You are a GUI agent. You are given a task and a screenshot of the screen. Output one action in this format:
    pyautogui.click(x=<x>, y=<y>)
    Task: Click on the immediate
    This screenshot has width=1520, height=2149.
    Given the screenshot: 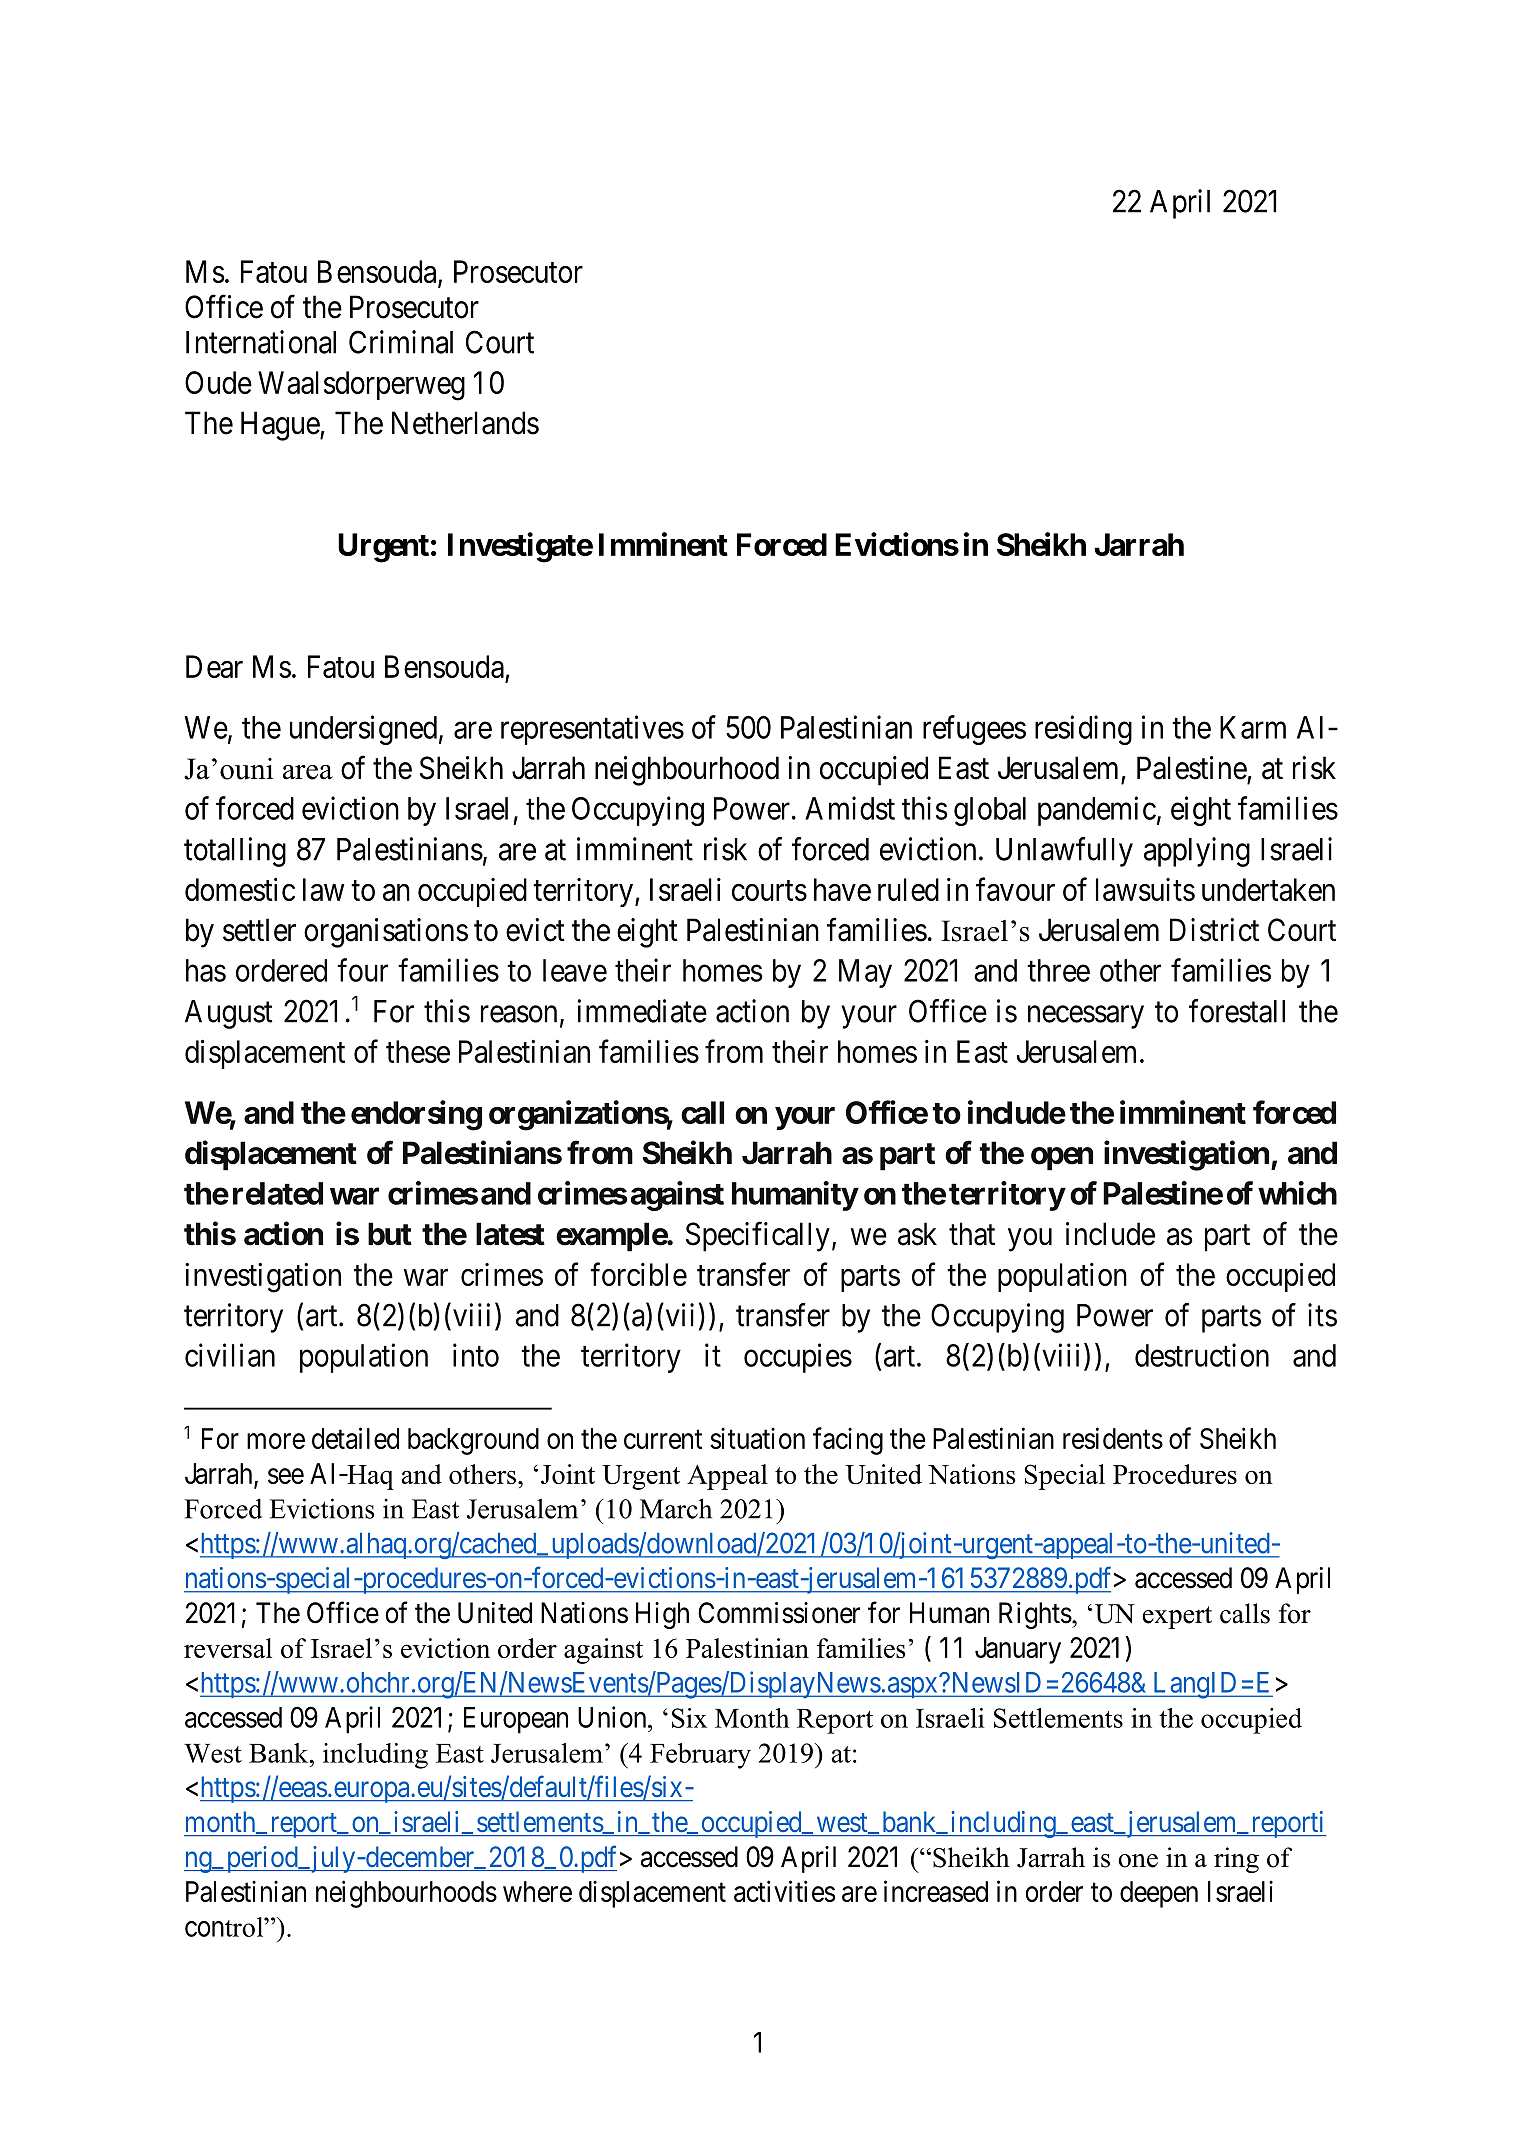 What is the action you would take?
    pyautogui.click(x=642, y=1011)
